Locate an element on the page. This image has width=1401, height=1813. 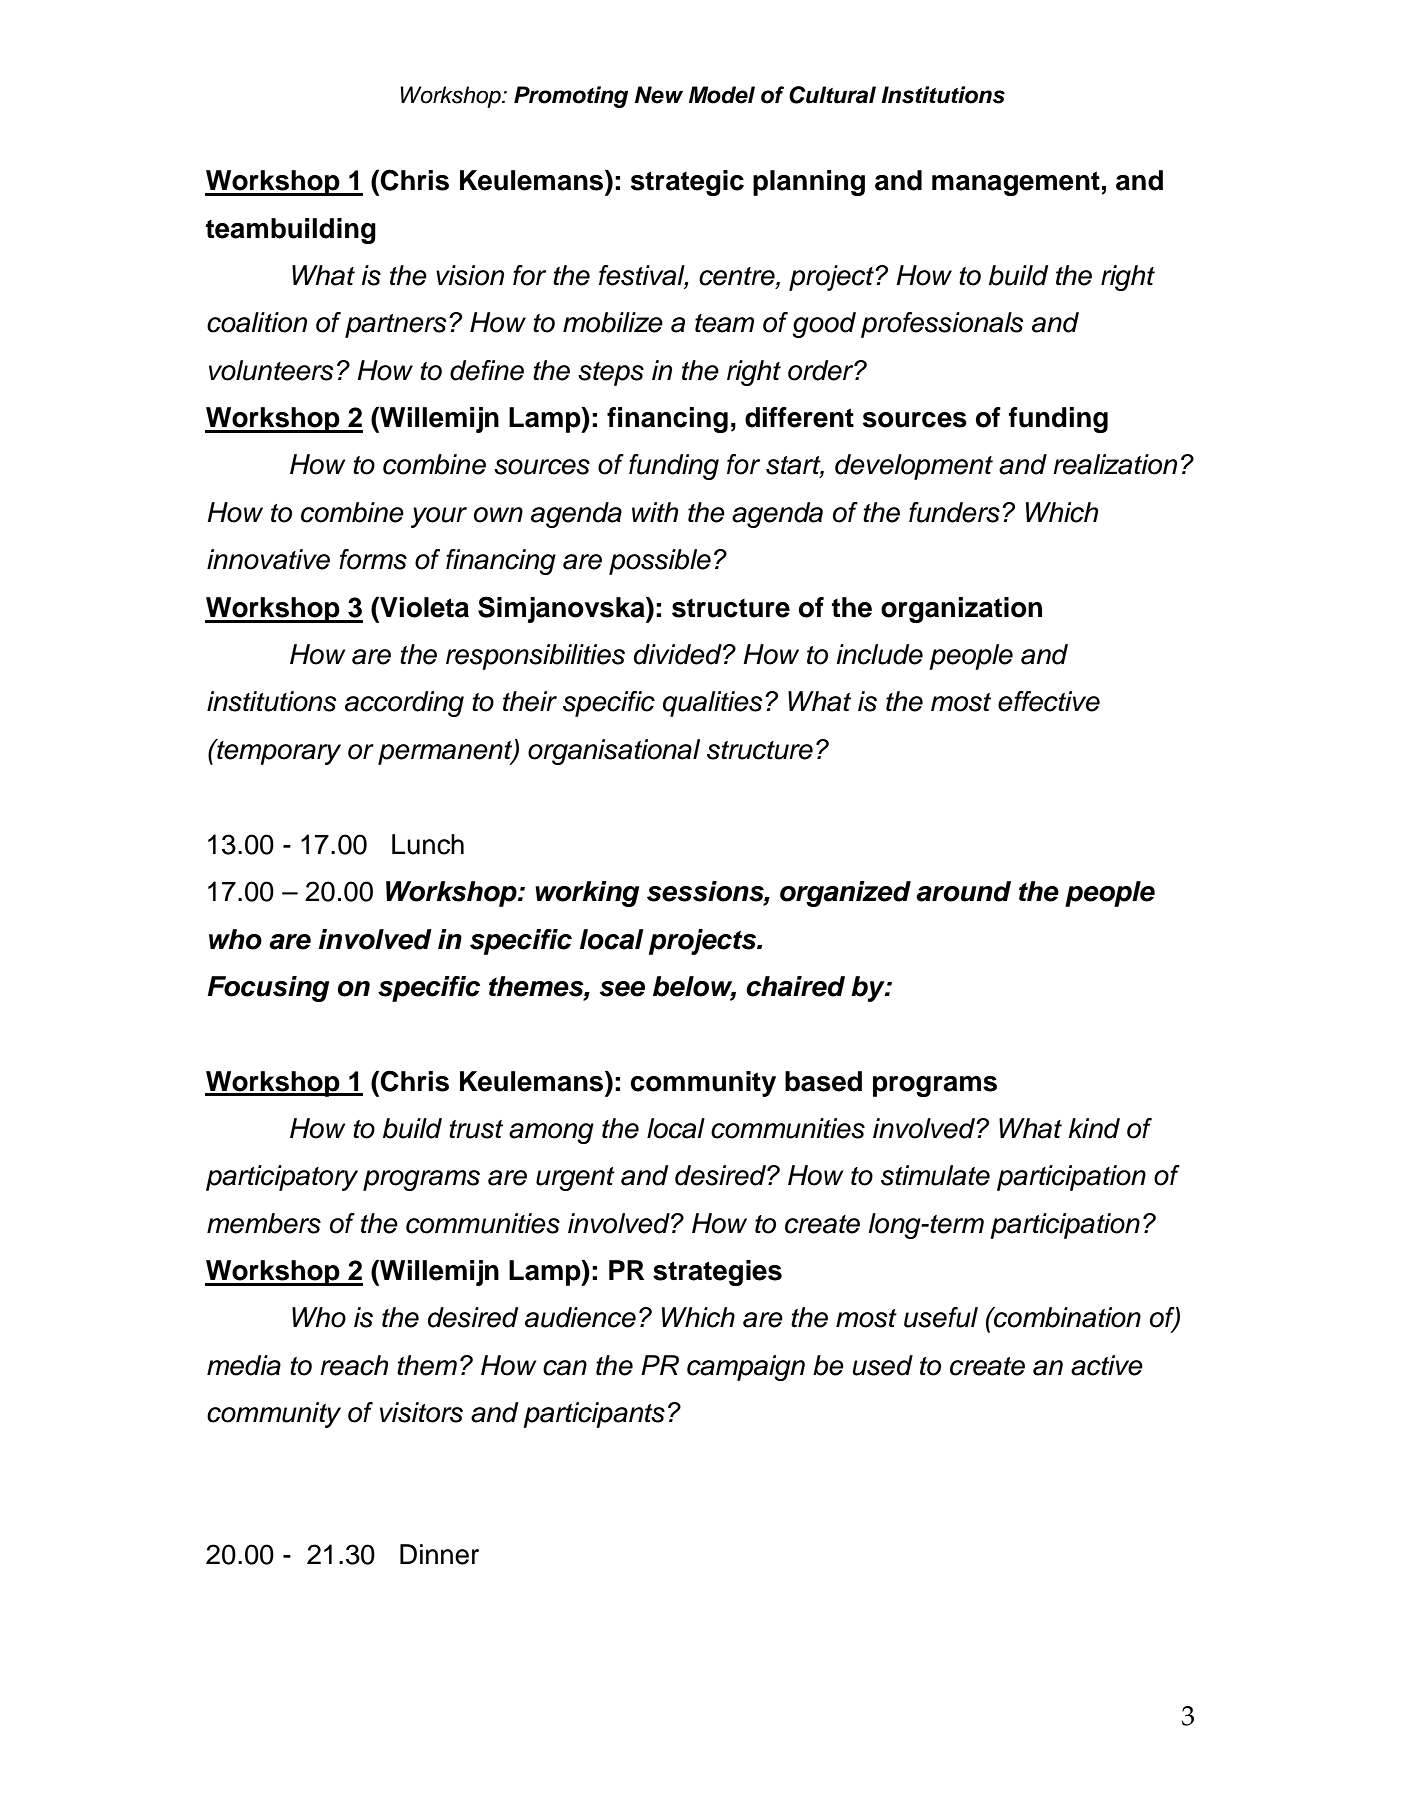
vision is located at coordinates (470, 275).
